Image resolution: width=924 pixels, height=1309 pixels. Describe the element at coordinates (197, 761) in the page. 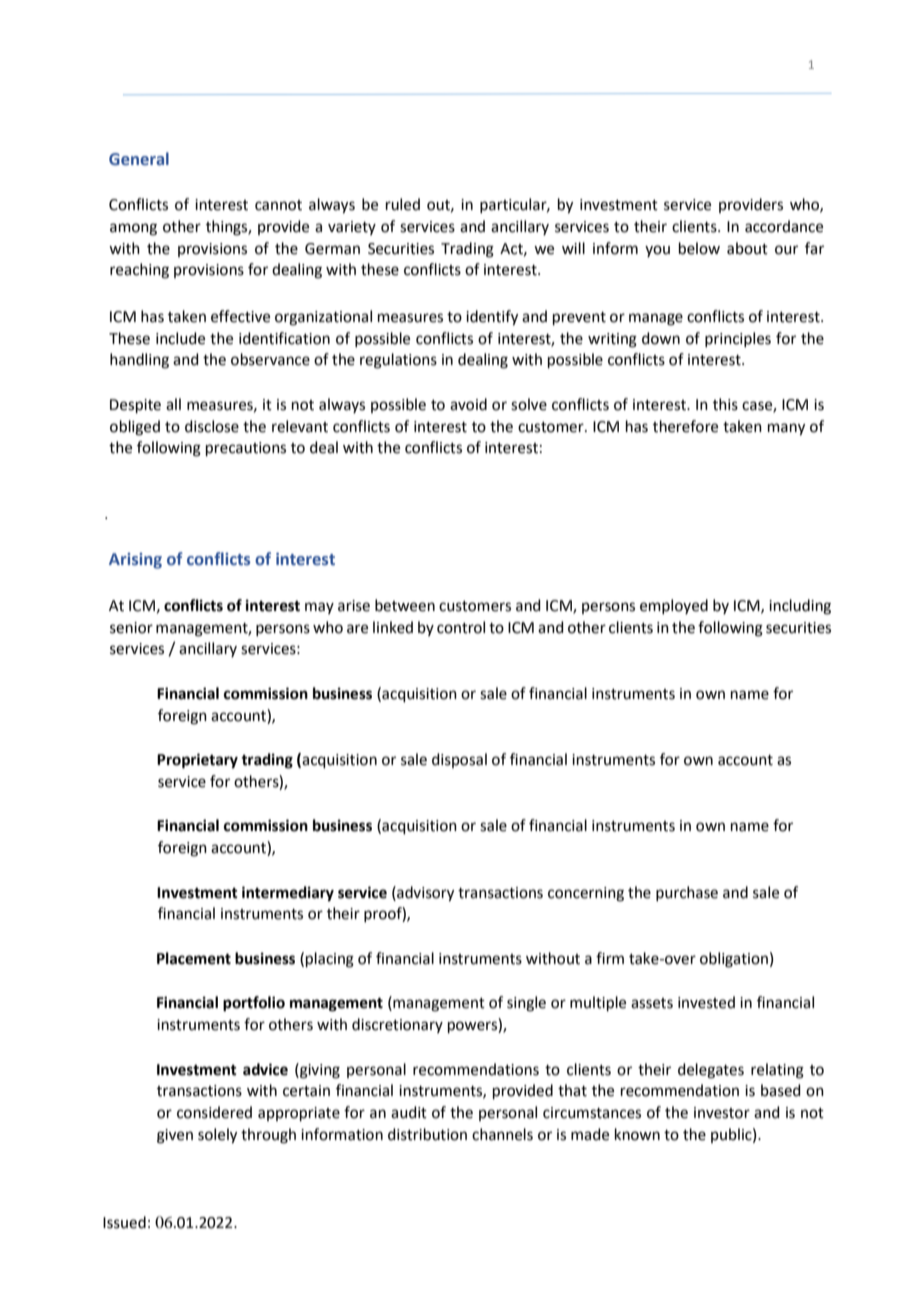

I see `Proprietary` at that location.
